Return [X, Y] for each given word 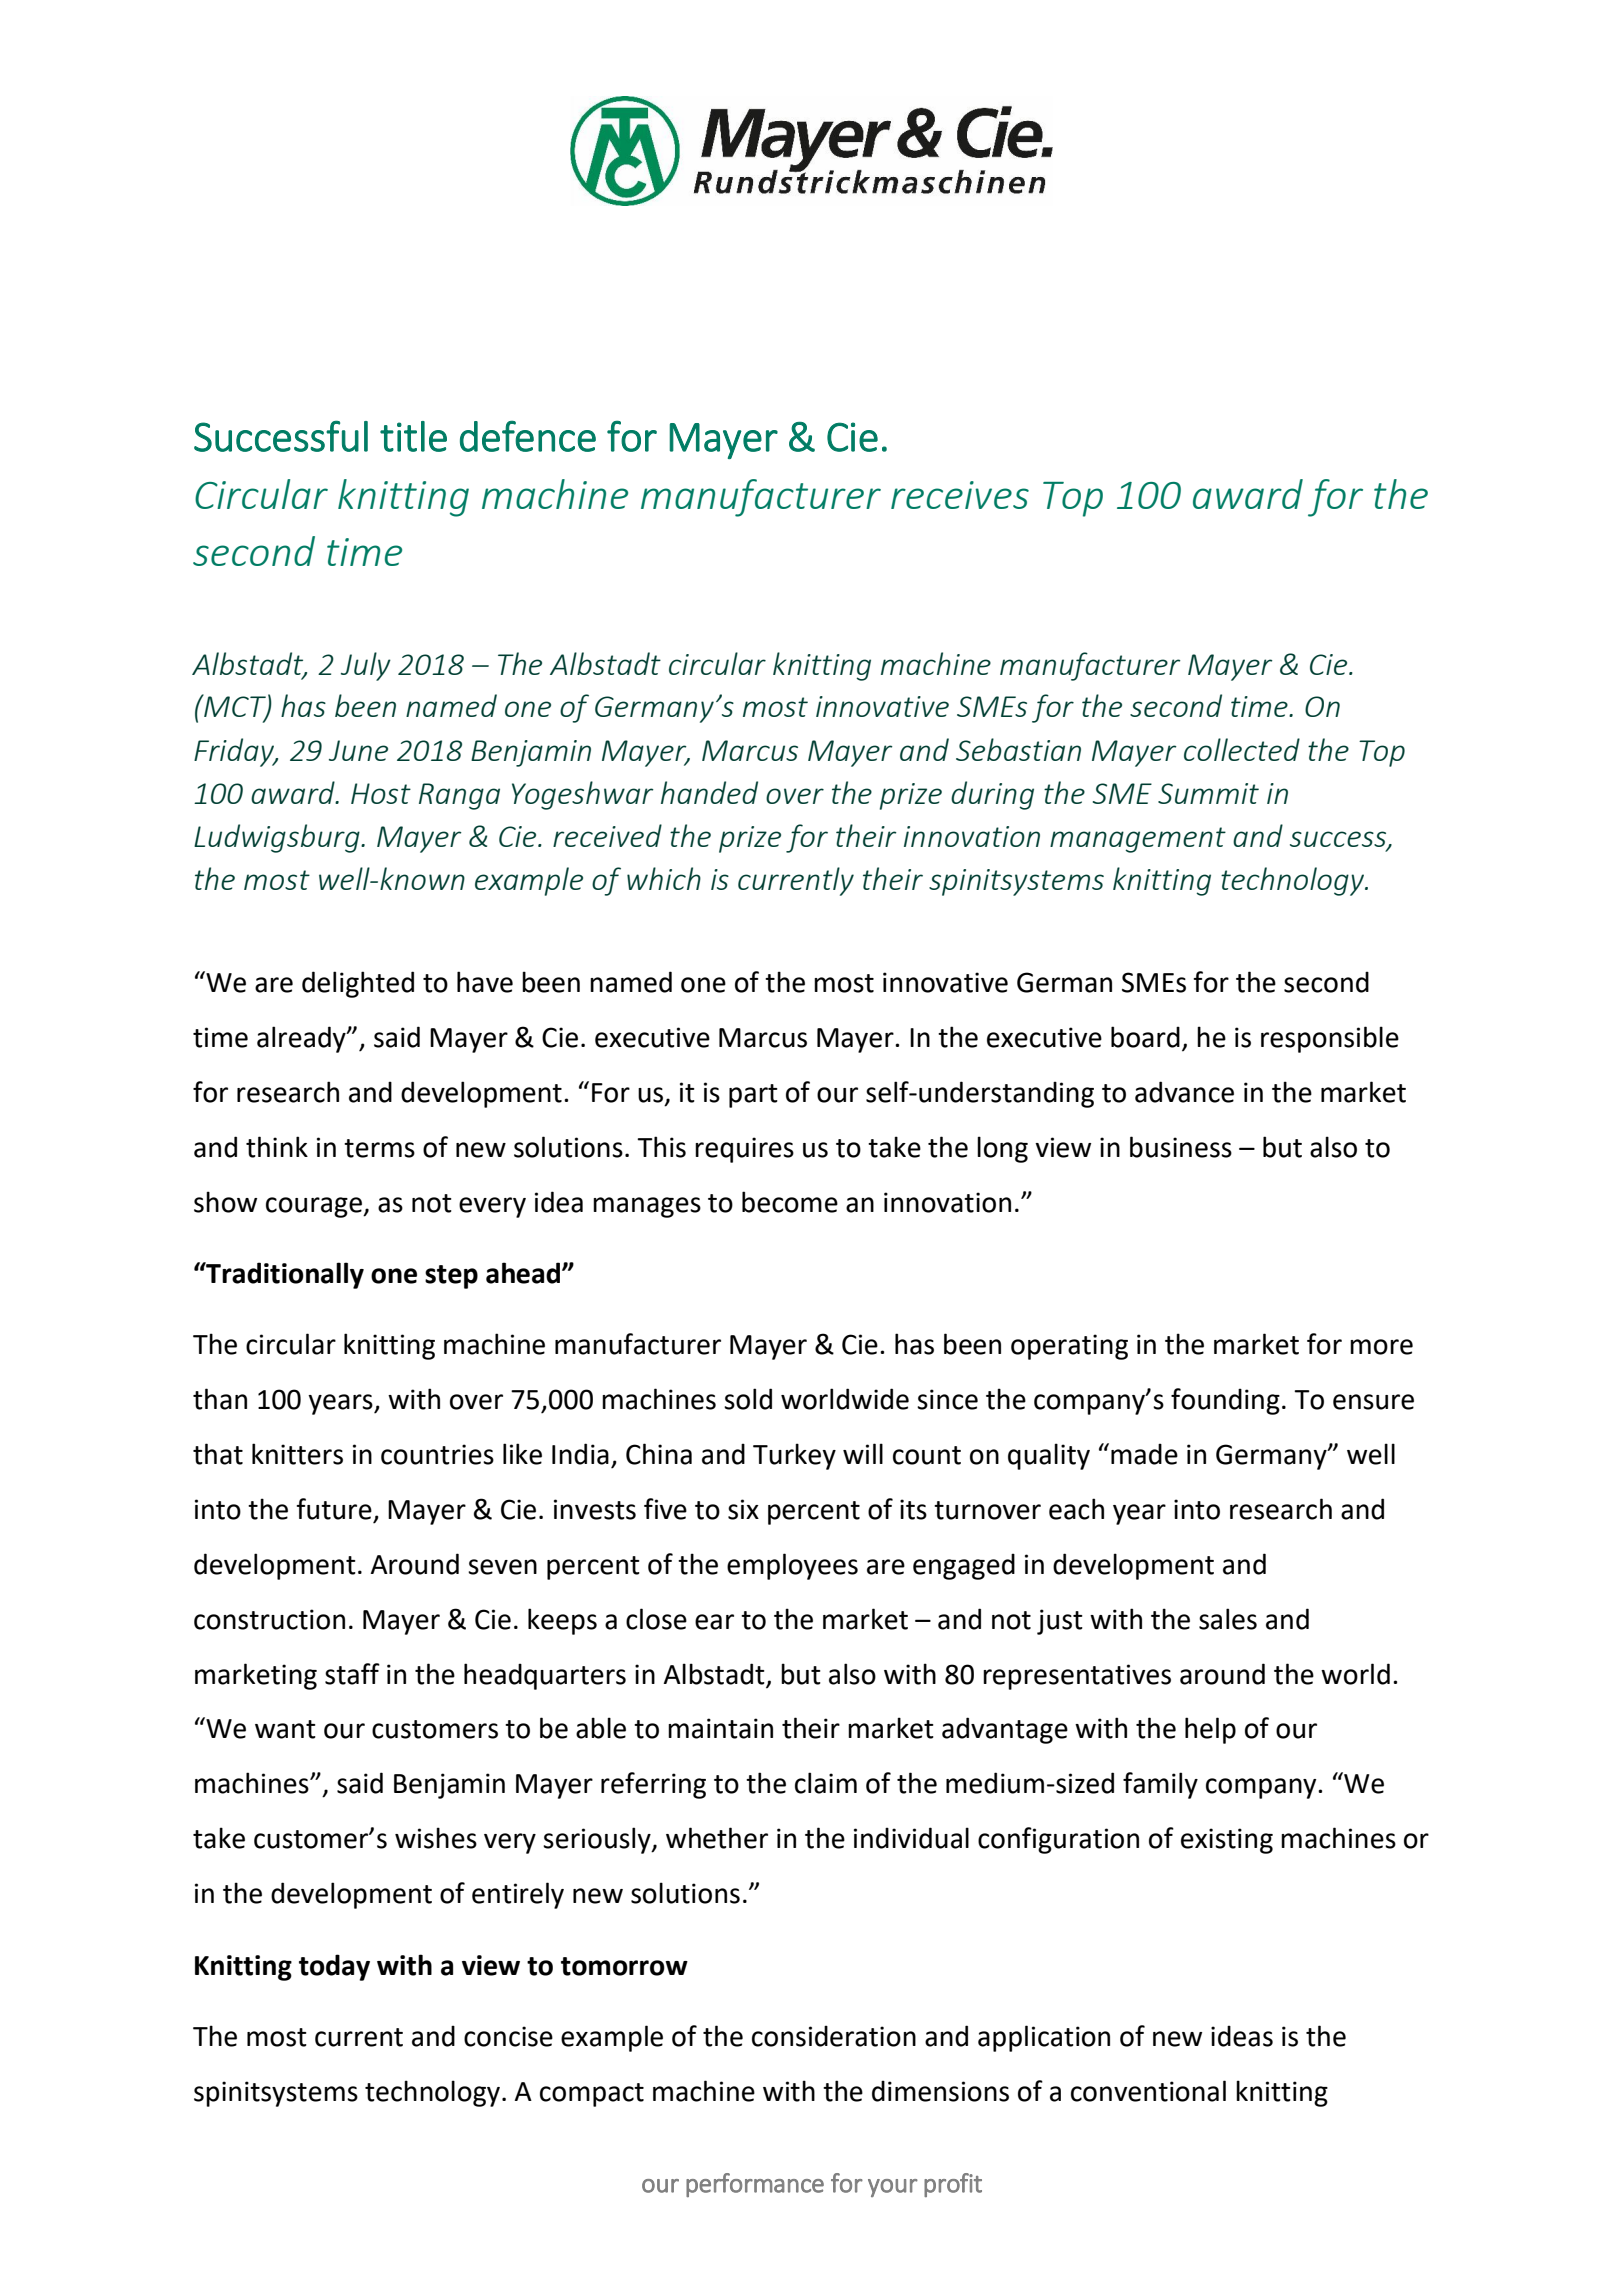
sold [748, 1399]
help [1210, 1730]
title [413, 436]
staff [352, 1674]
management [1138, 840]
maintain [720, 1728]
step [451, 1277]
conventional [1148, 2091]
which [664, 878]
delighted [358, 984]
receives [960, 495]
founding [1225, 1401]
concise [508, 2036]
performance [755, 2185]
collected [1242, 749]
